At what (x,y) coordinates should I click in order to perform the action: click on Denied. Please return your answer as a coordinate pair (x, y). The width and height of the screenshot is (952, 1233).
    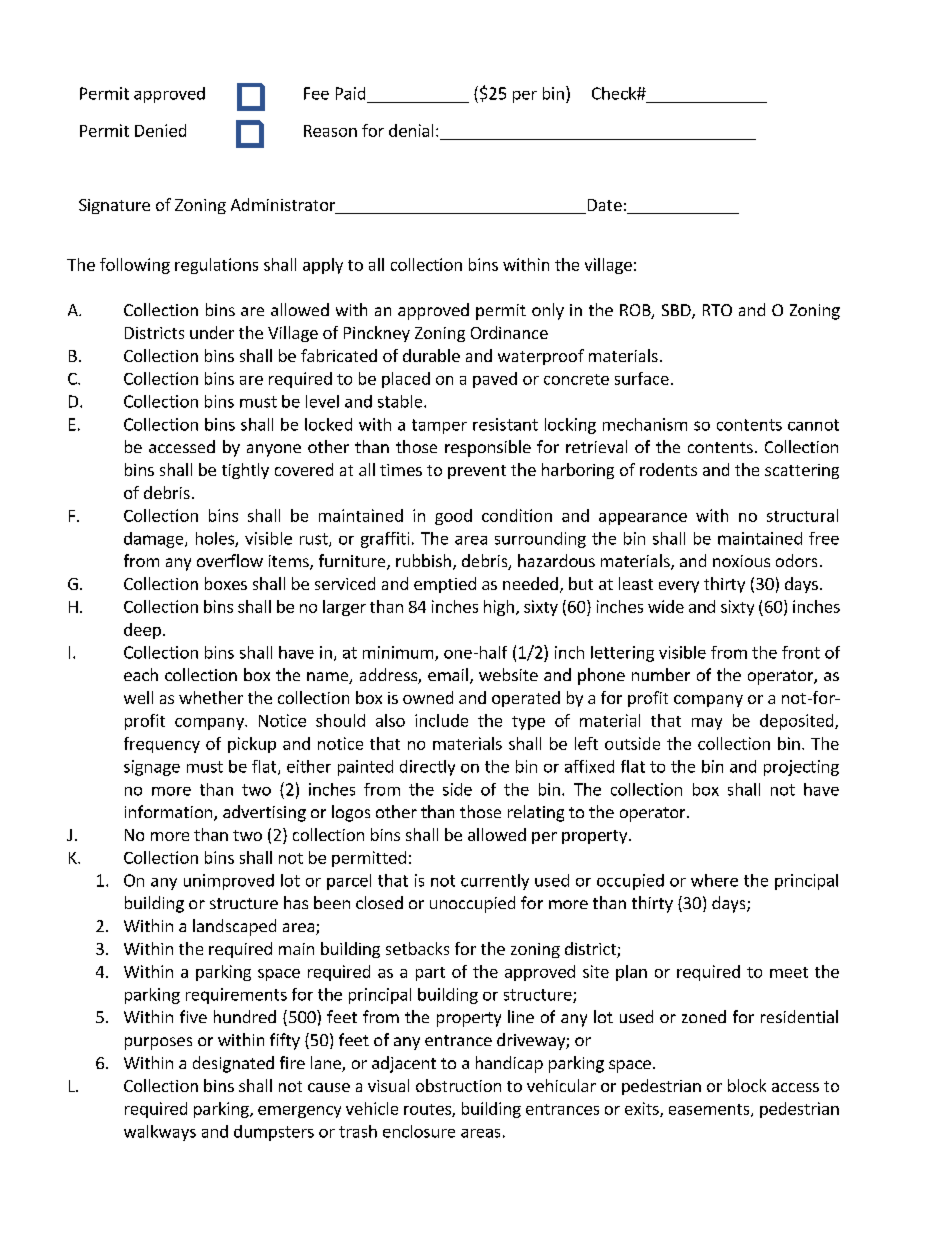
    Looking at the image, I should click on (160, 130).
